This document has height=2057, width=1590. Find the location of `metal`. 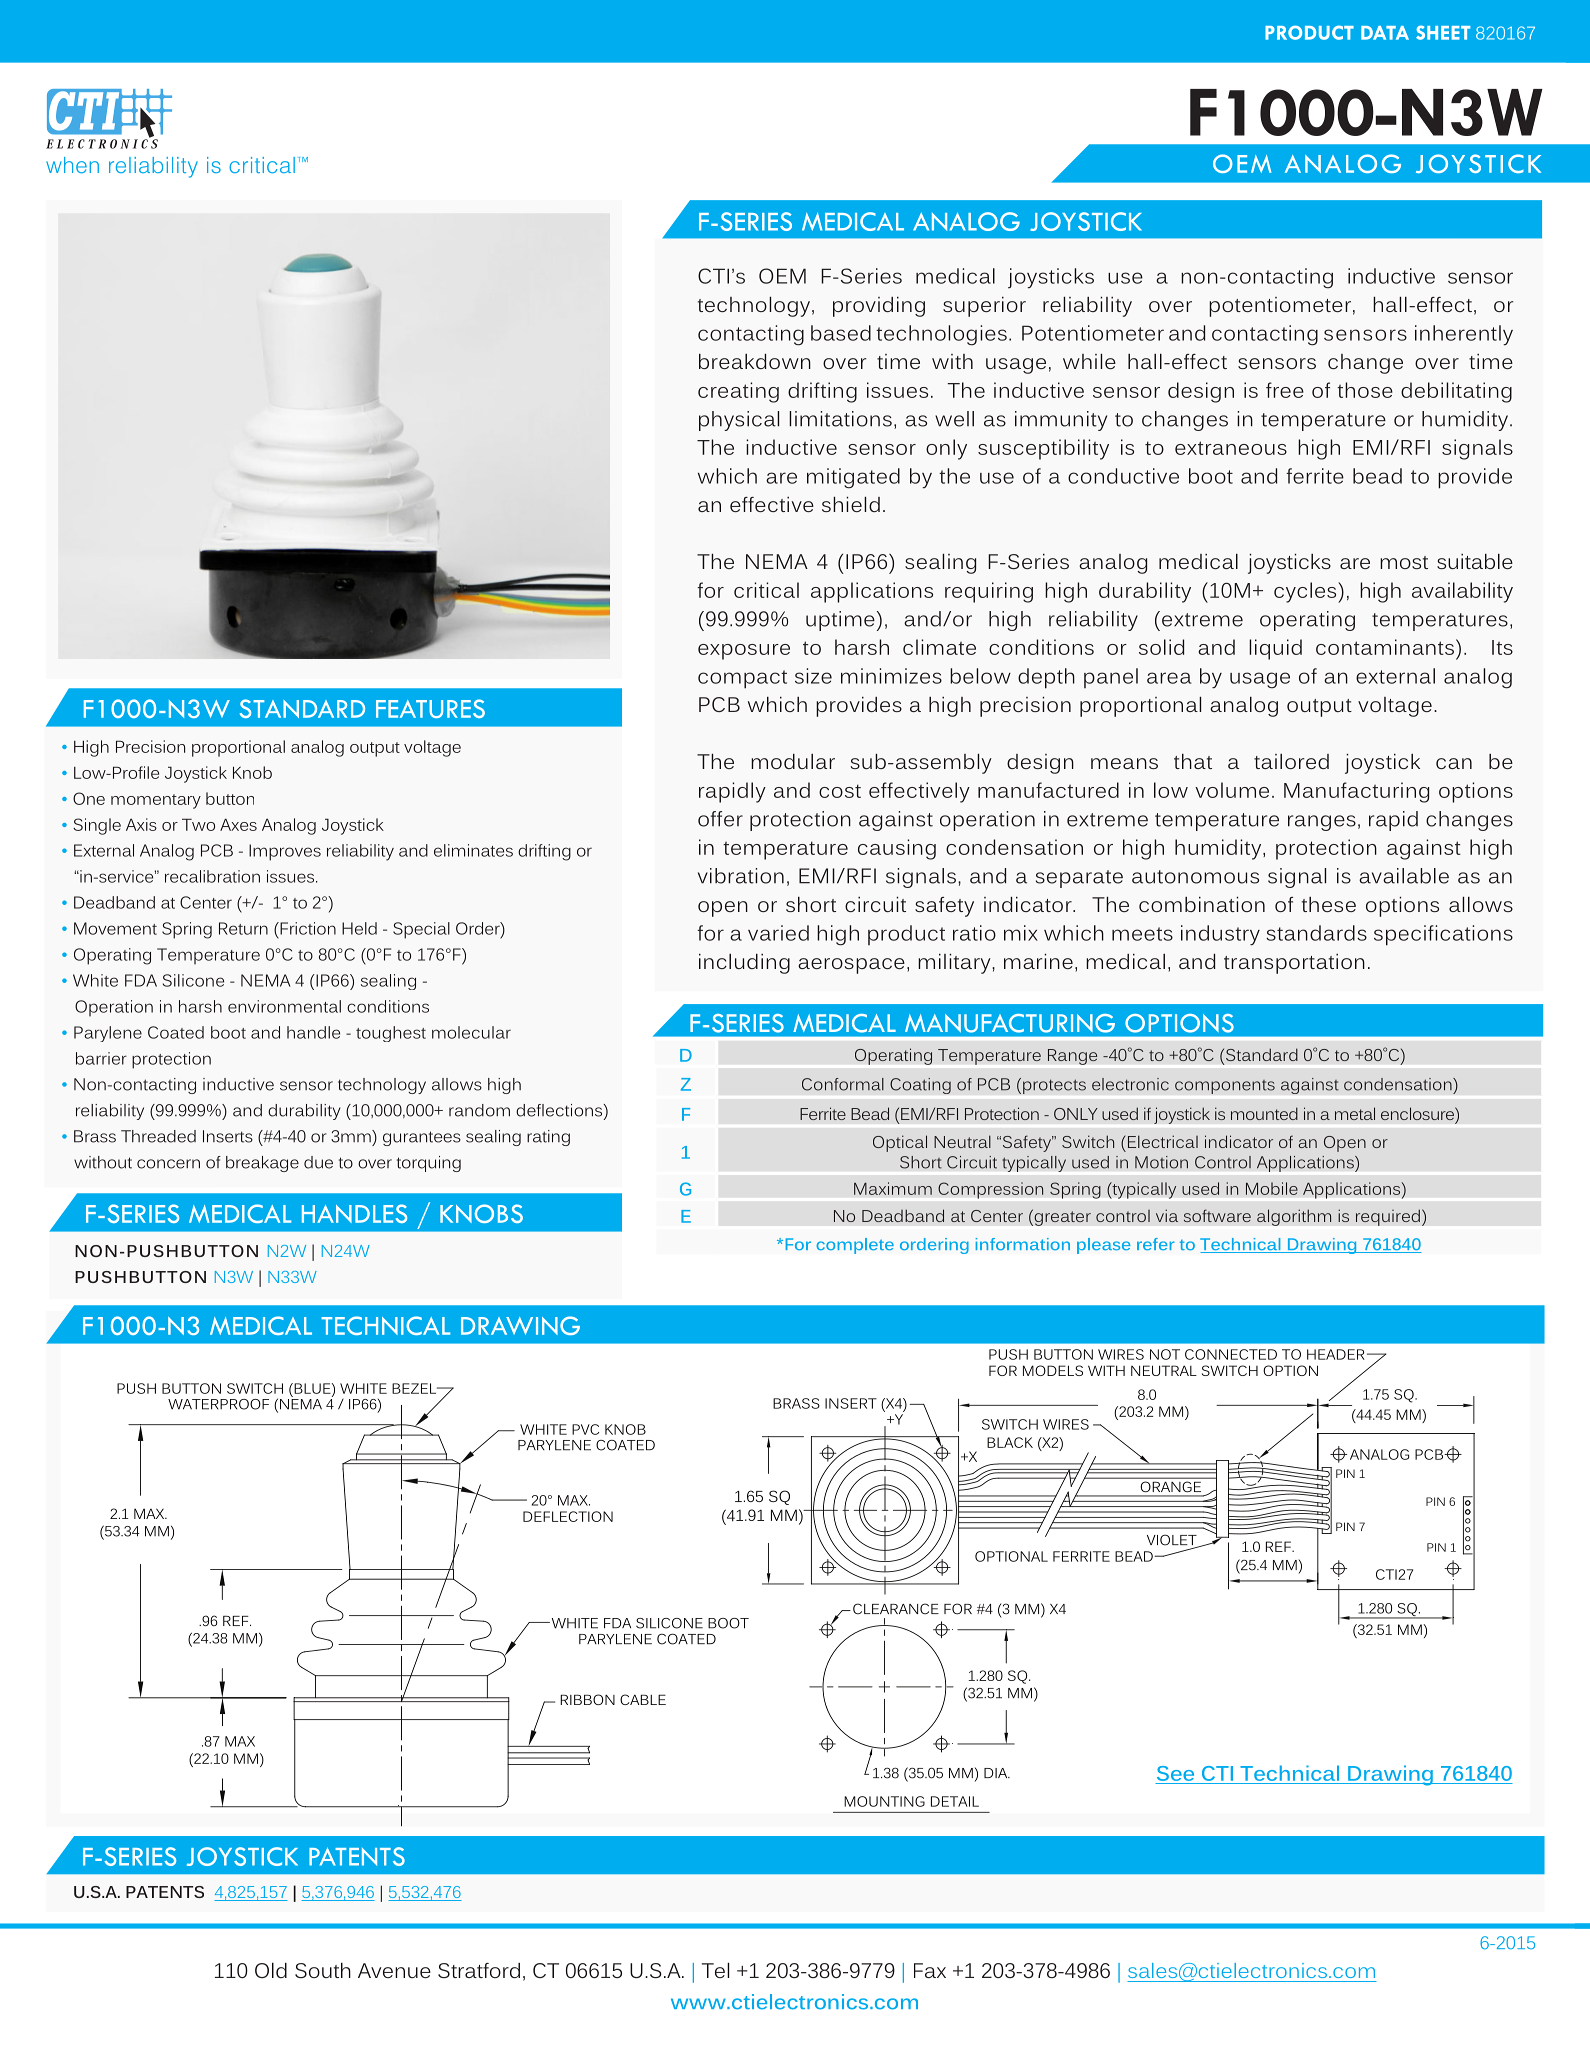

metal is located at coordinates (1355, 1113).
